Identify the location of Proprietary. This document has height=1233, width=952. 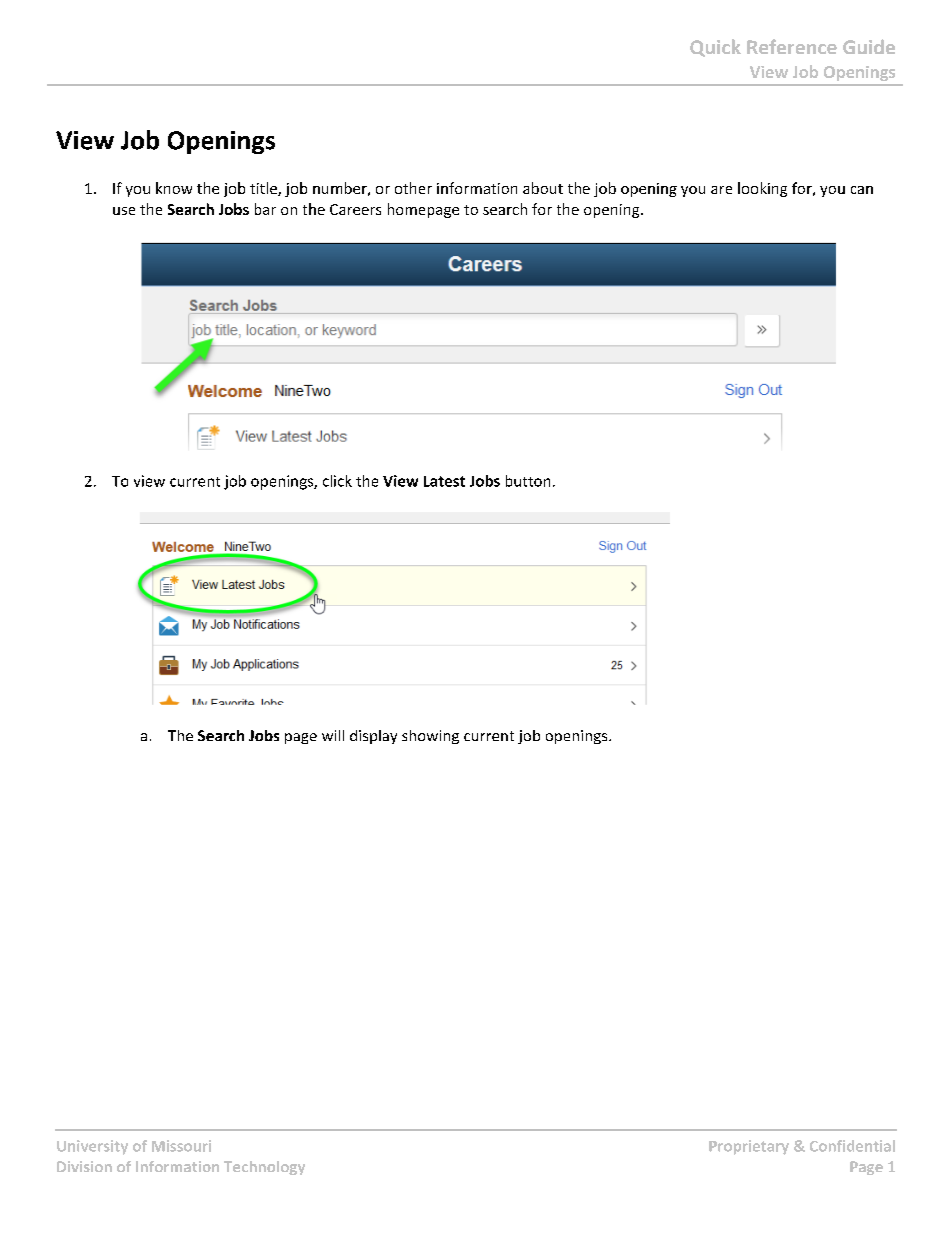
(749, 1147).
